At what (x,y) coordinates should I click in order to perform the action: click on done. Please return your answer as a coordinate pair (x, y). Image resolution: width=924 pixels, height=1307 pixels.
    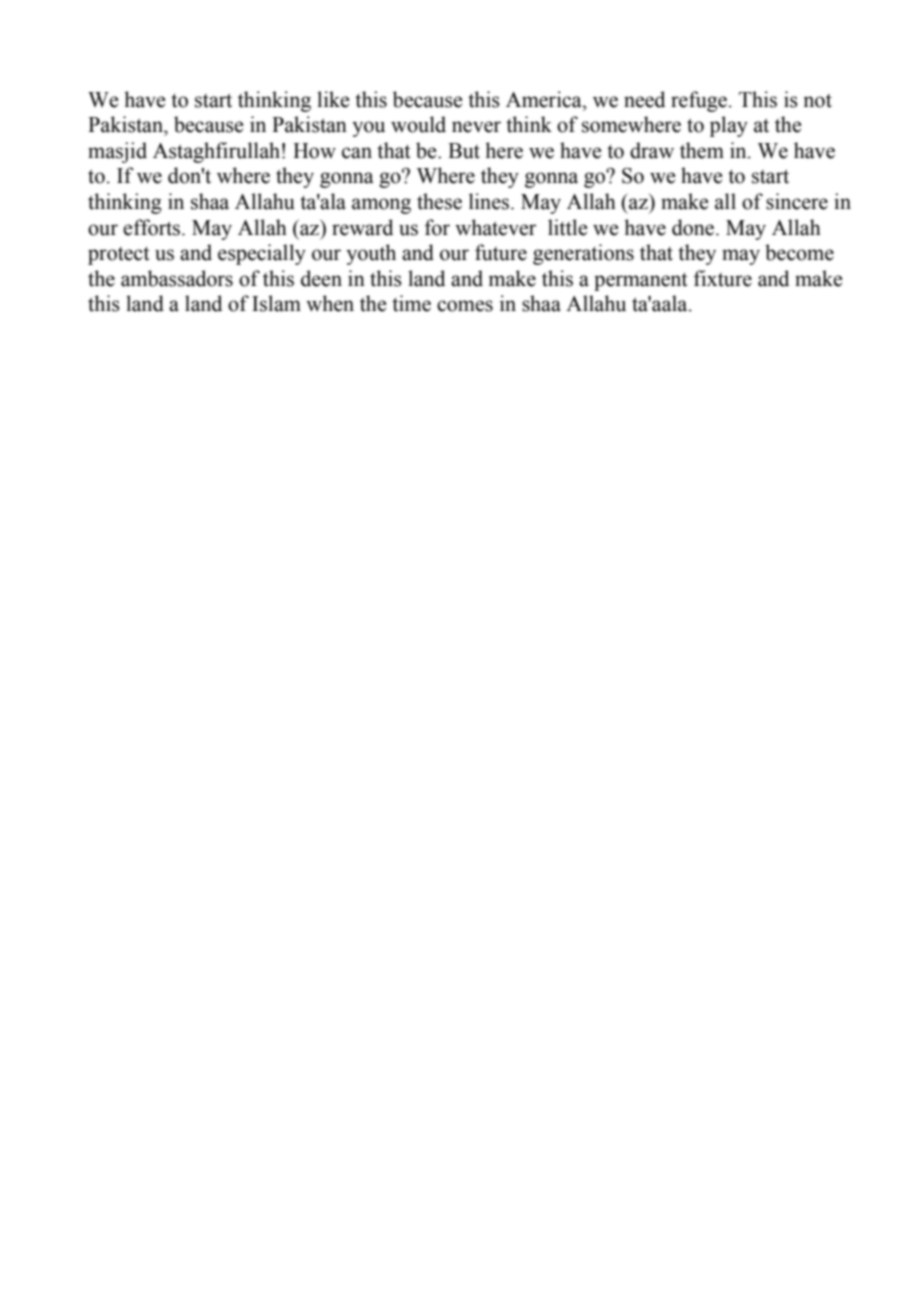
    Looking at the image, I should click on (694, 227).
